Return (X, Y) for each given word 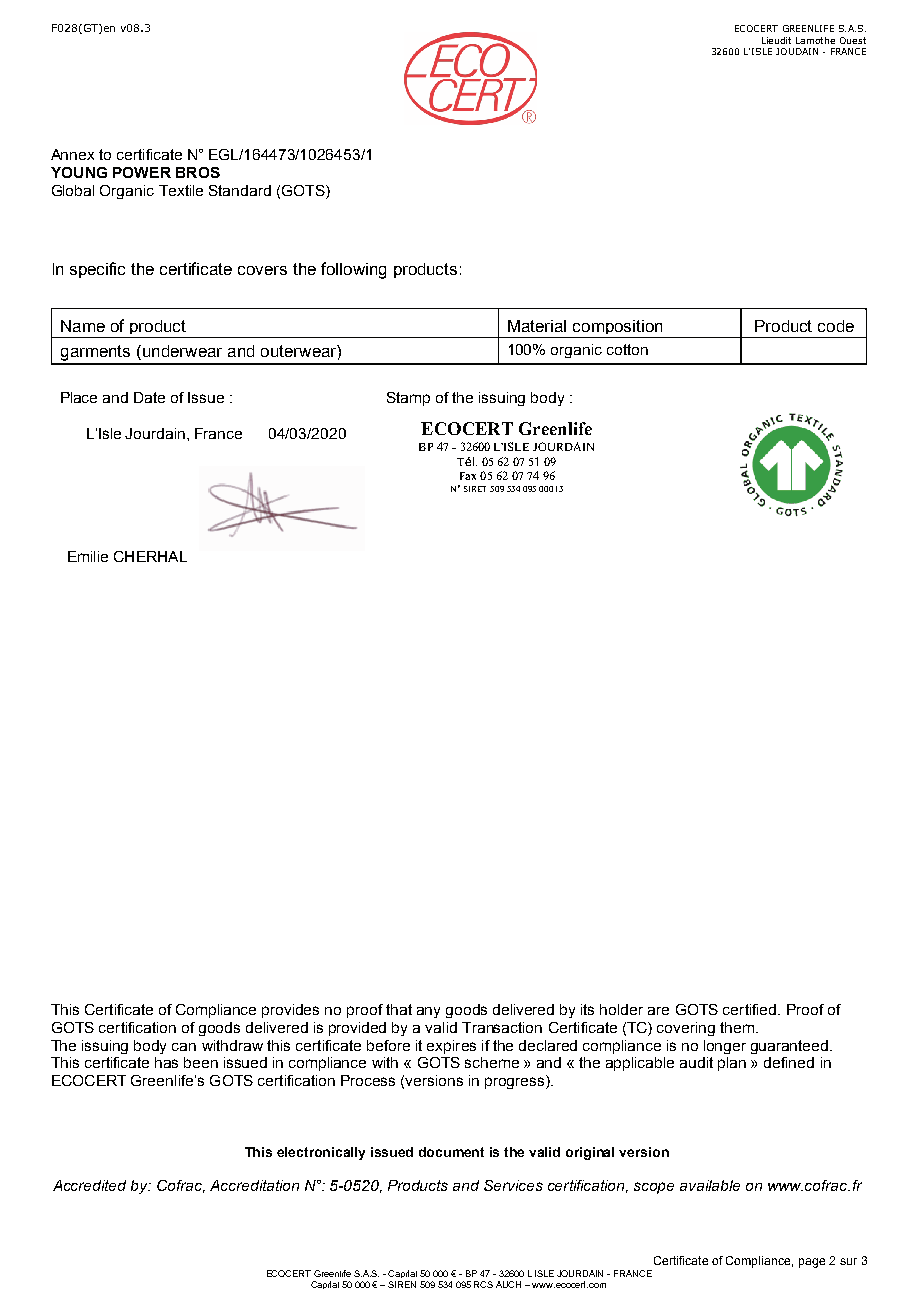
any (428, 1012)
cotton (627, 349)
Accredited (89, 1185)
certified (751, 1009)
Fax (468, 476)
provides (290, 1011)
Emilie (88, 556)
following (353, 270)
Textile (181, 190)
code (836, 326)
